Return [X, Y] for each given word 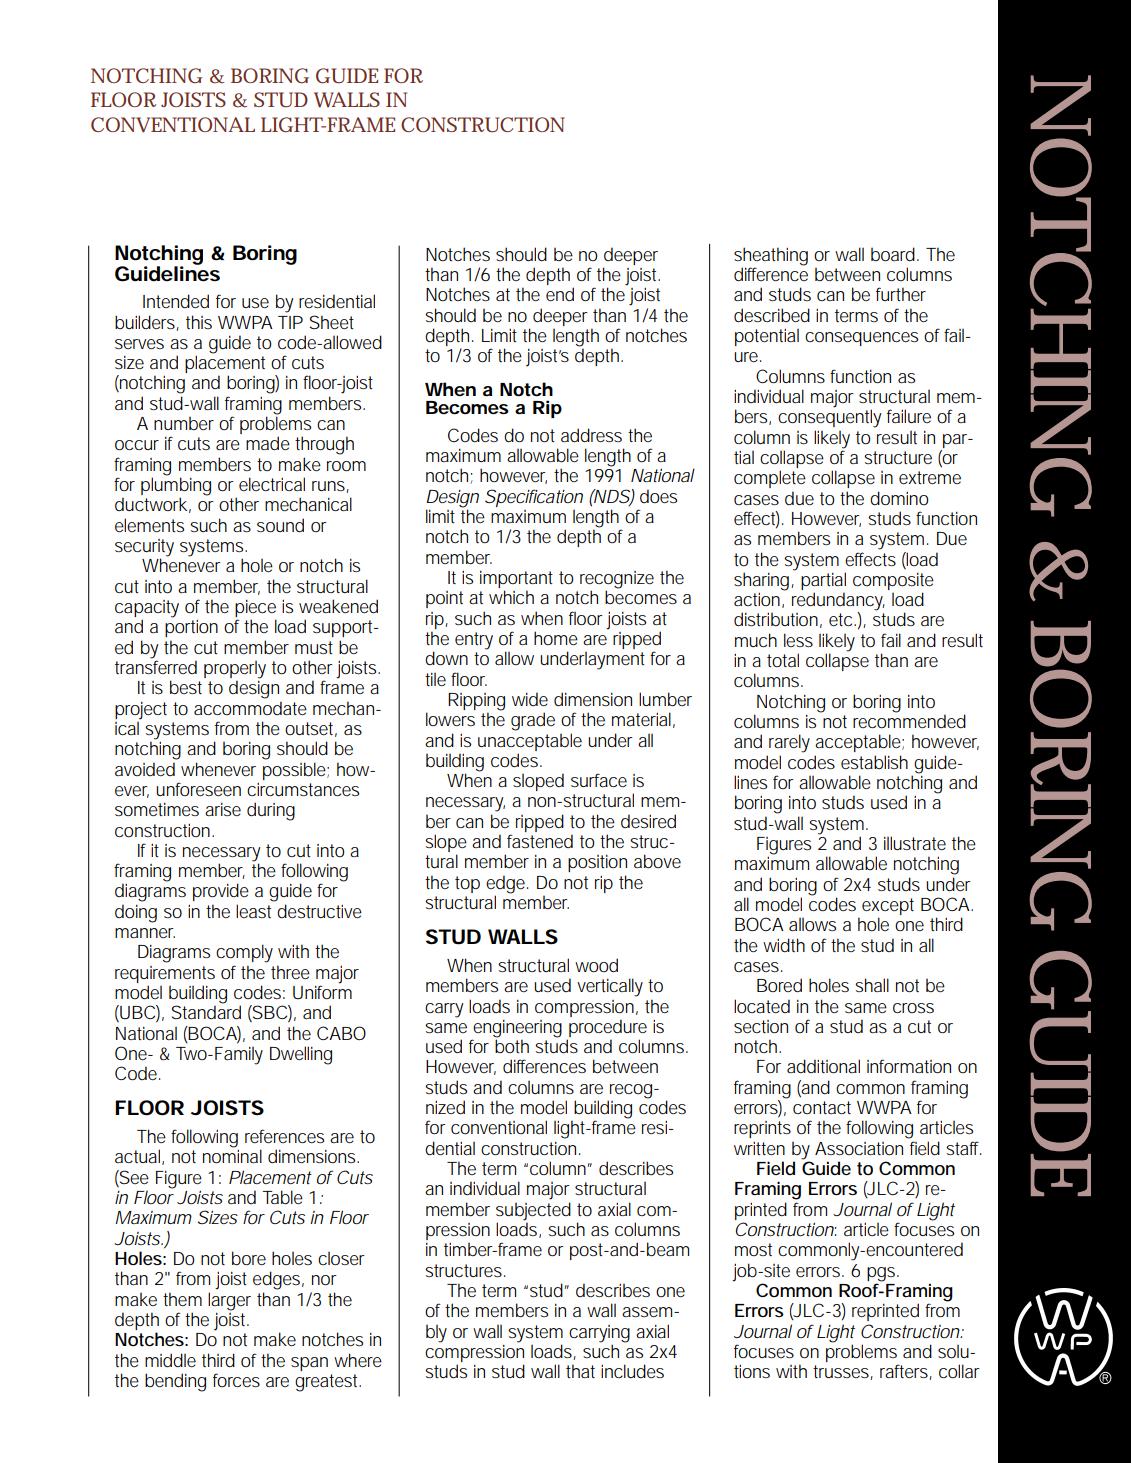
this [199, 322]
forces [236, 1380]
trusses [841, 1371]
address [591, 435]
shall [872, 985]
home [556, 638]
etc [840, 619]
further [901, 294]
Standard [206, 1012]
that [580, 1371]
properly [235, 671]
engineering [517, 1030]
